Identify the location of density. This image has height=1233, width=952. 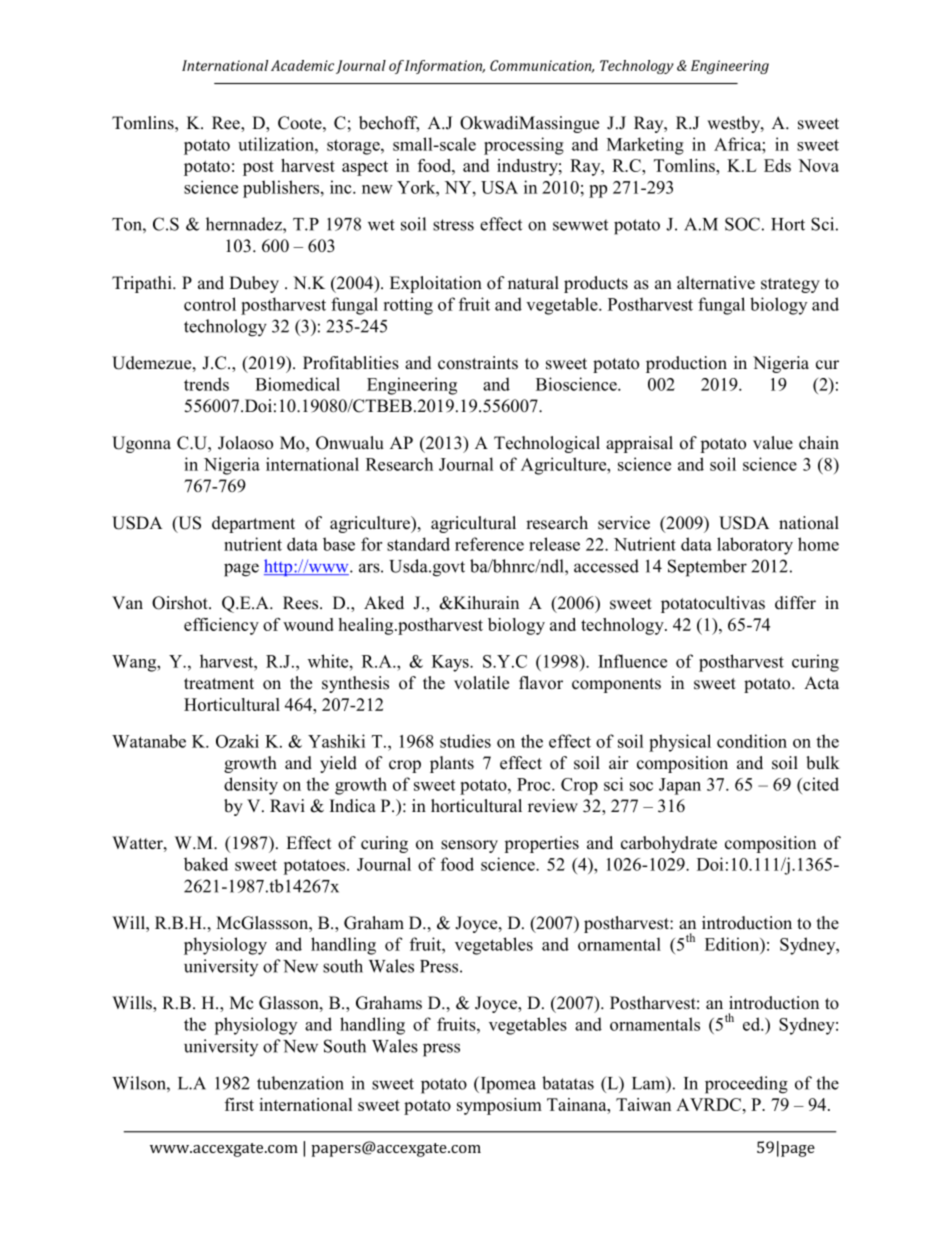
(251, 786).
